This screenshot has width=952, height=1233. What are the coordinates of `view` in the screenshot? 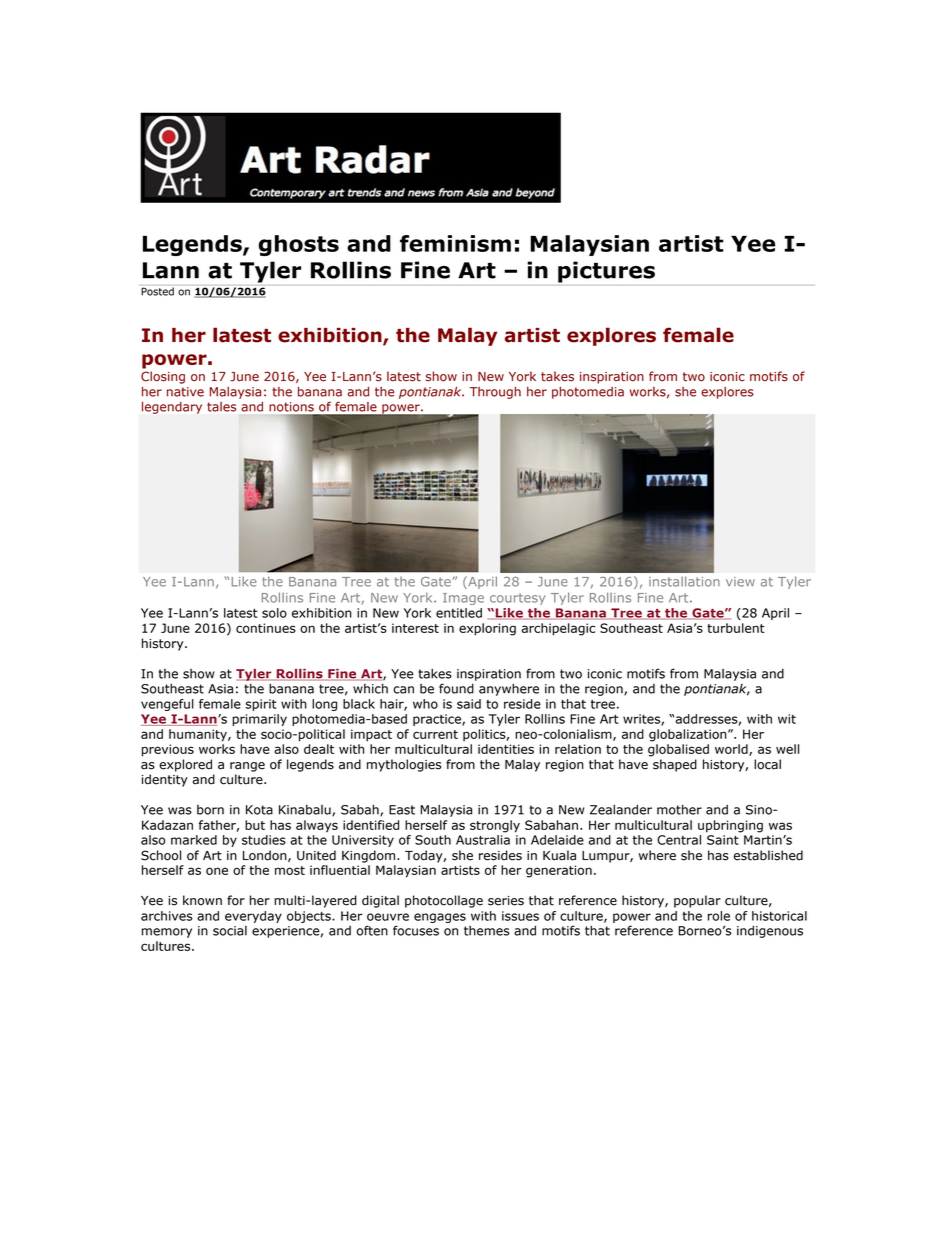 It's located at (740, 582).
